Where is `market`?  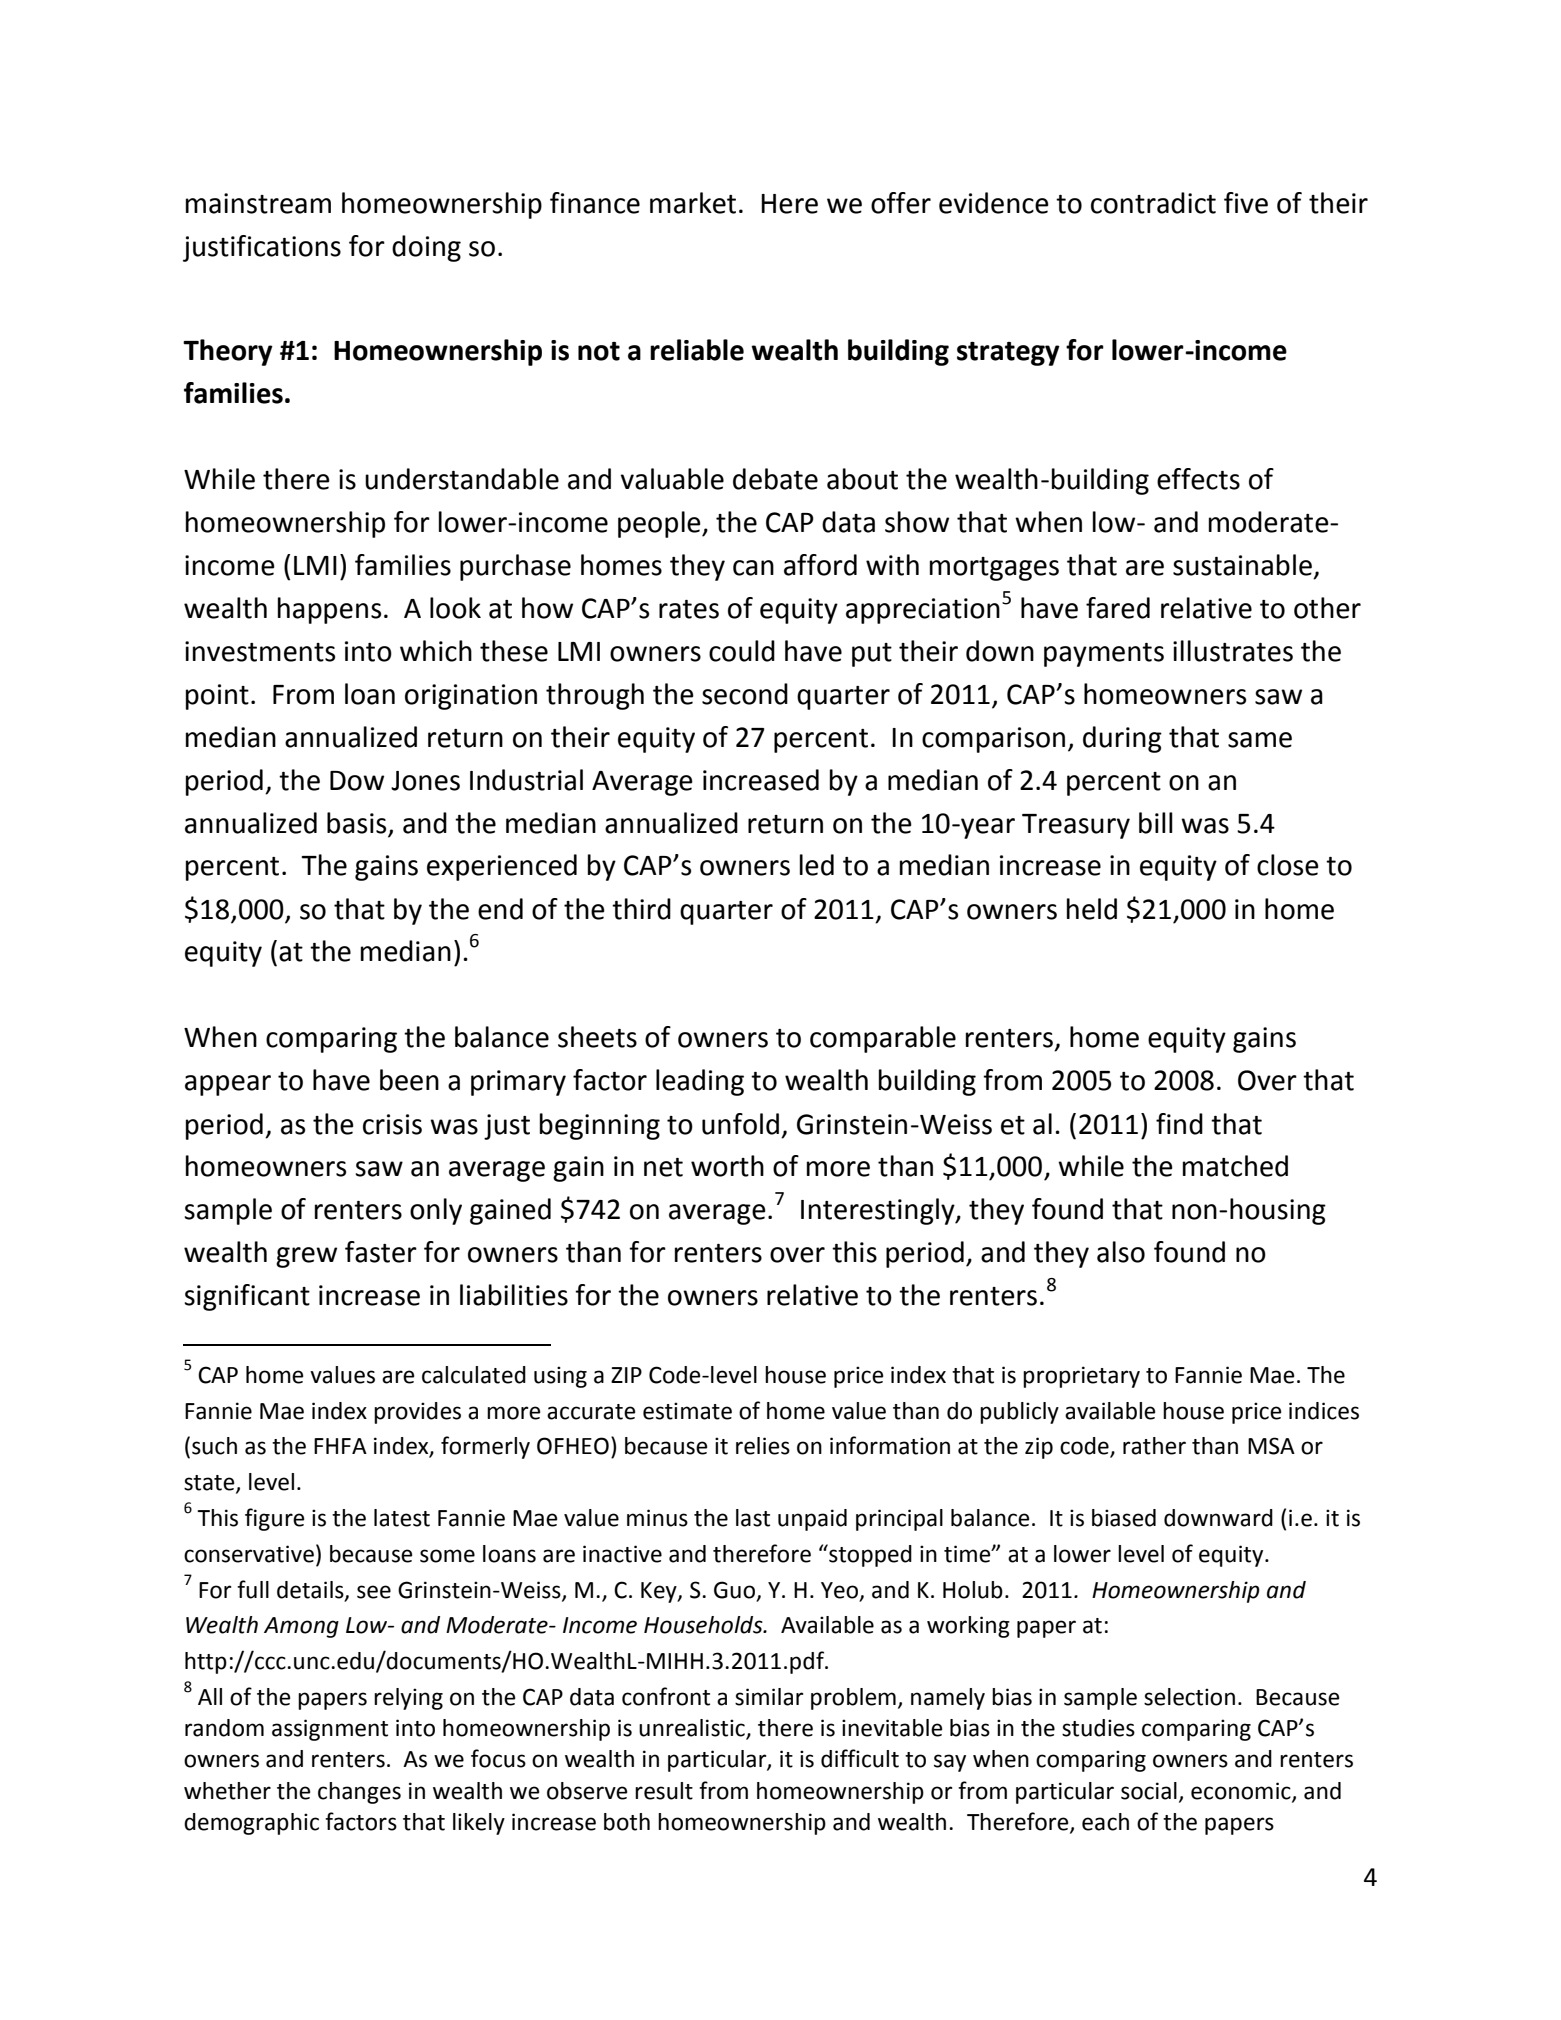
market is located at coordinates (693, 203).
